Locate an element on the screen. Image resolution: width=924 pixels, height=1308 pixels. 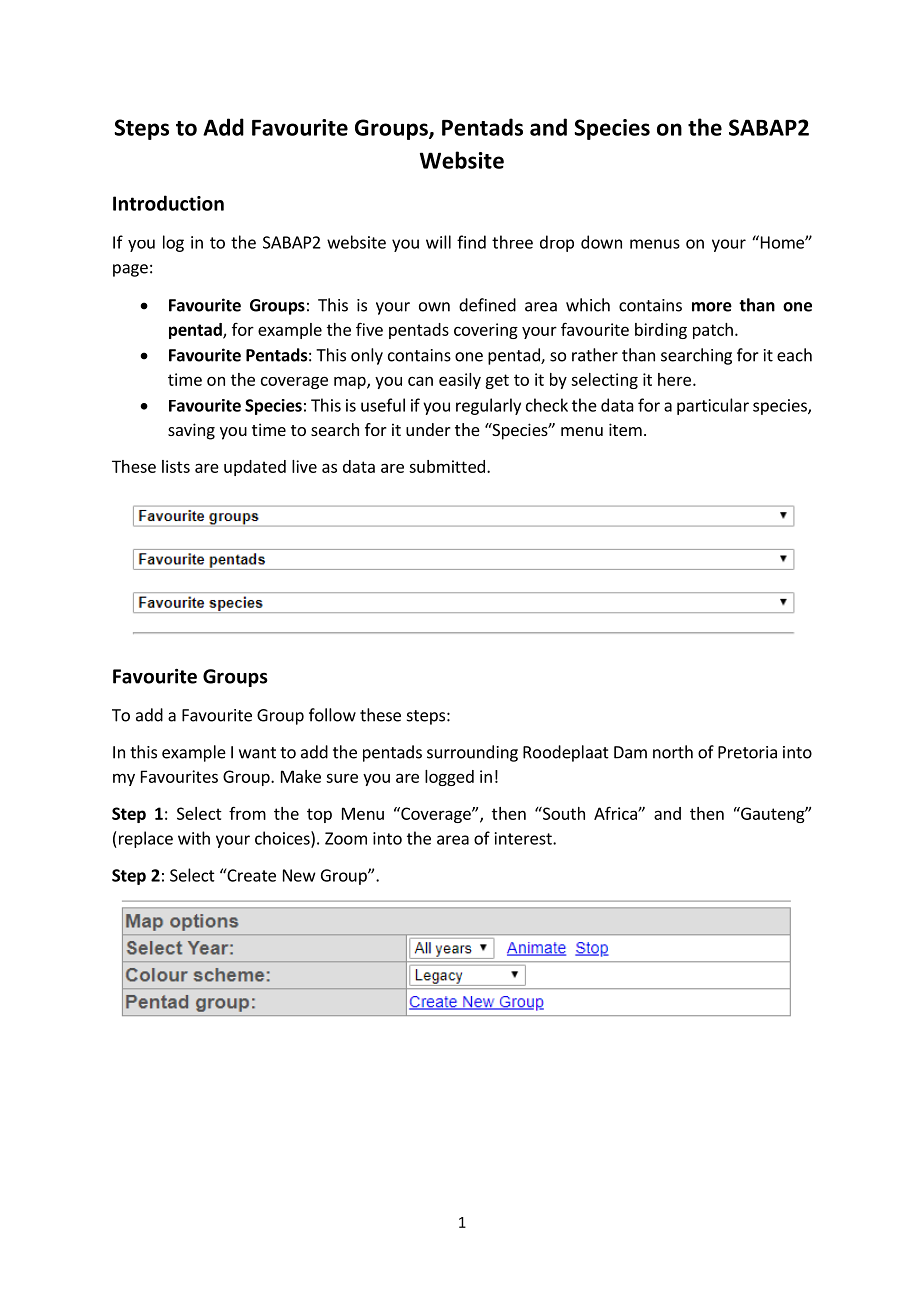
updated is located at coordinates (255, 468).
